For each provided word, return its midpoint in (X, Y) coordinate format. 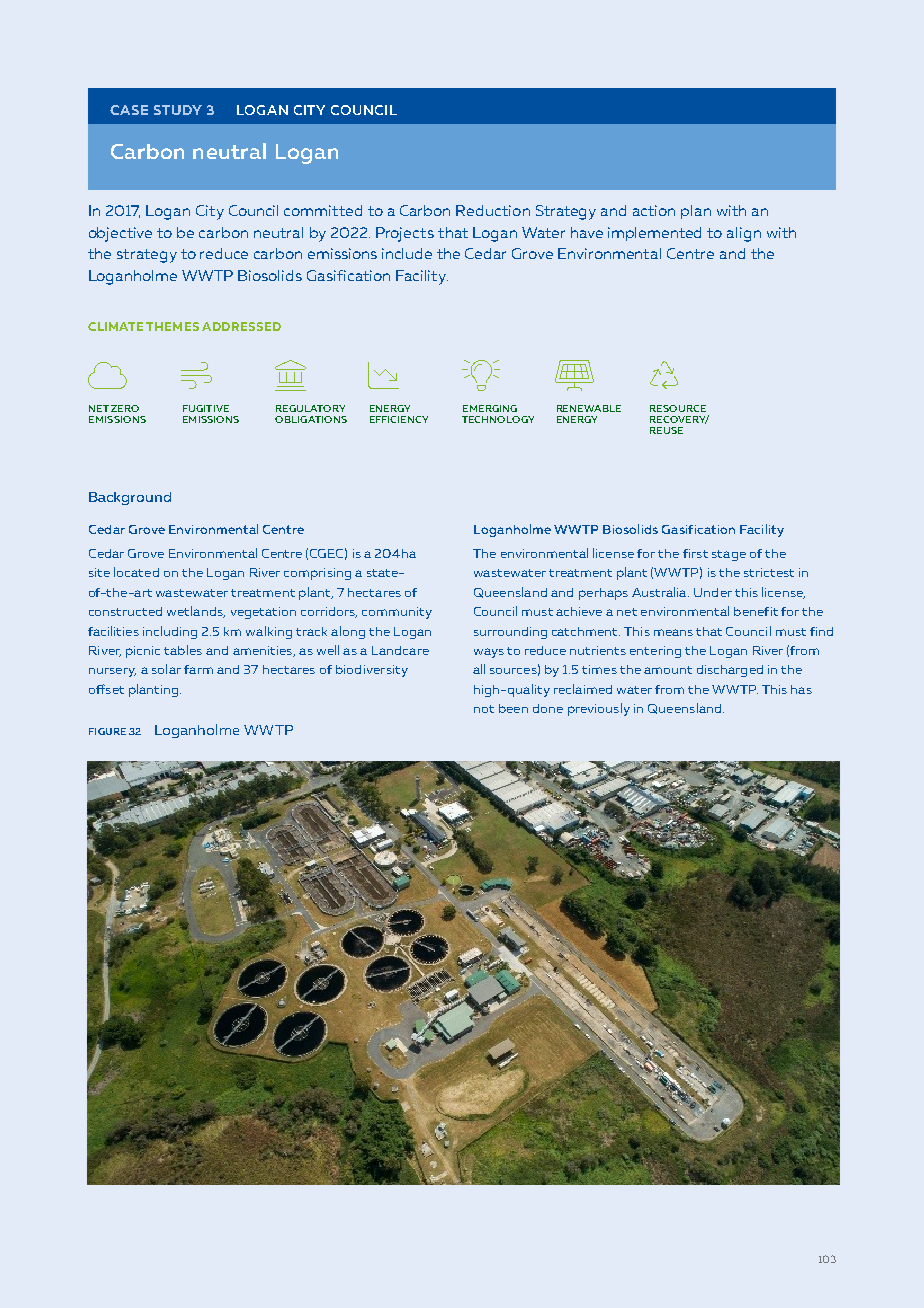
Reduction (493, 210)
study (178, 110)
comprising (317, 574)
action (654, 210)
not (484, 709)
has (801, 689)
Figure (107, 731)
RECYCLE (664, 375)
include (407, 253)
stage (729, 555)
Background (130, 498)
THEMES (172, 326)
